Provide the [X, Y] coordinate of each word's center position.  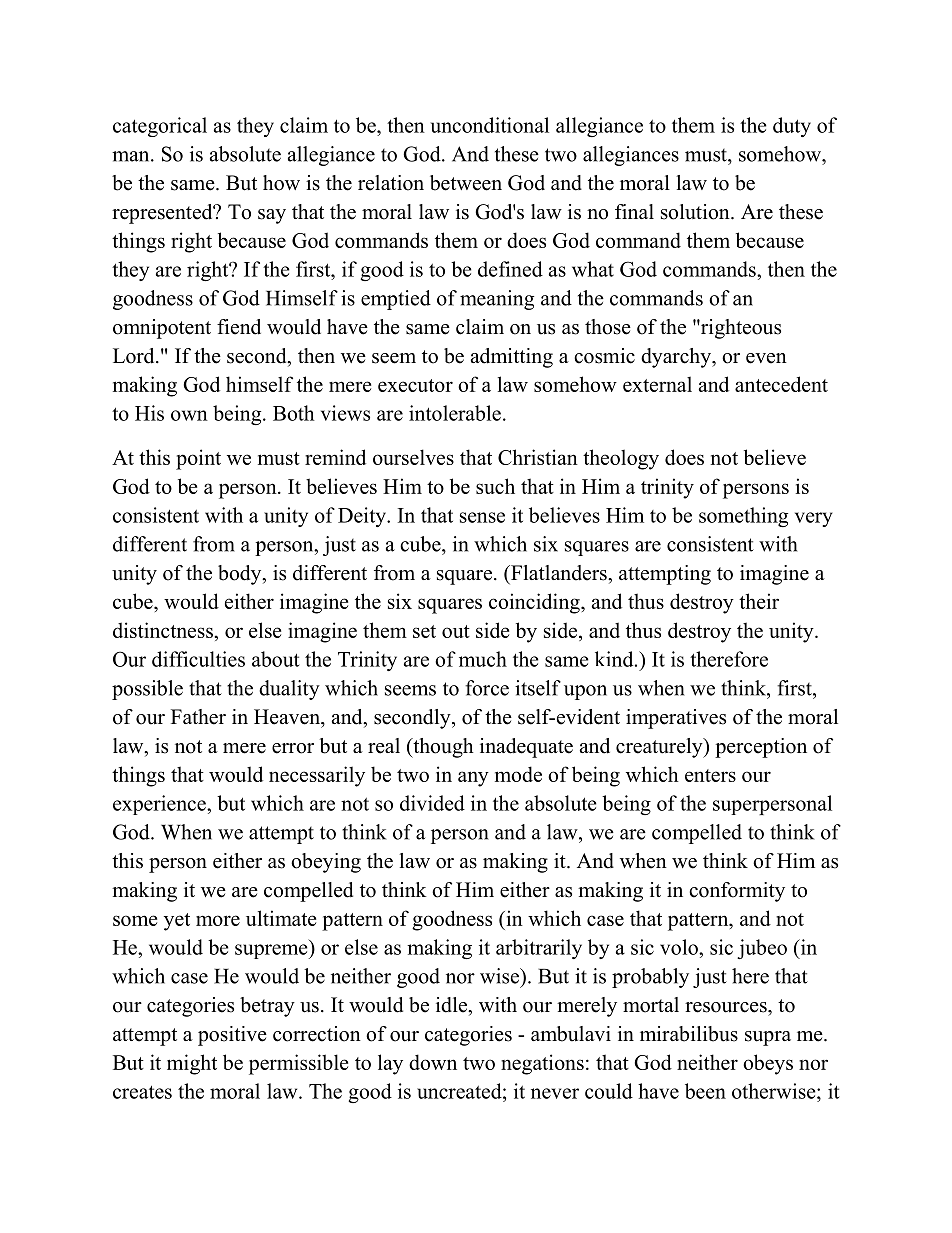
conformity [737, 892]
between [466, 183]
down [433, 1062]
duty [792, 127]
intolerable [455, 413]
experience [160, 805]
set [424, 631]
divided [432, 803]
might [192, 1064]
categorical [160, 127]
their [759, 601]
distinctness [164, 630]
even [766, 358]
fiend [239, 327]
